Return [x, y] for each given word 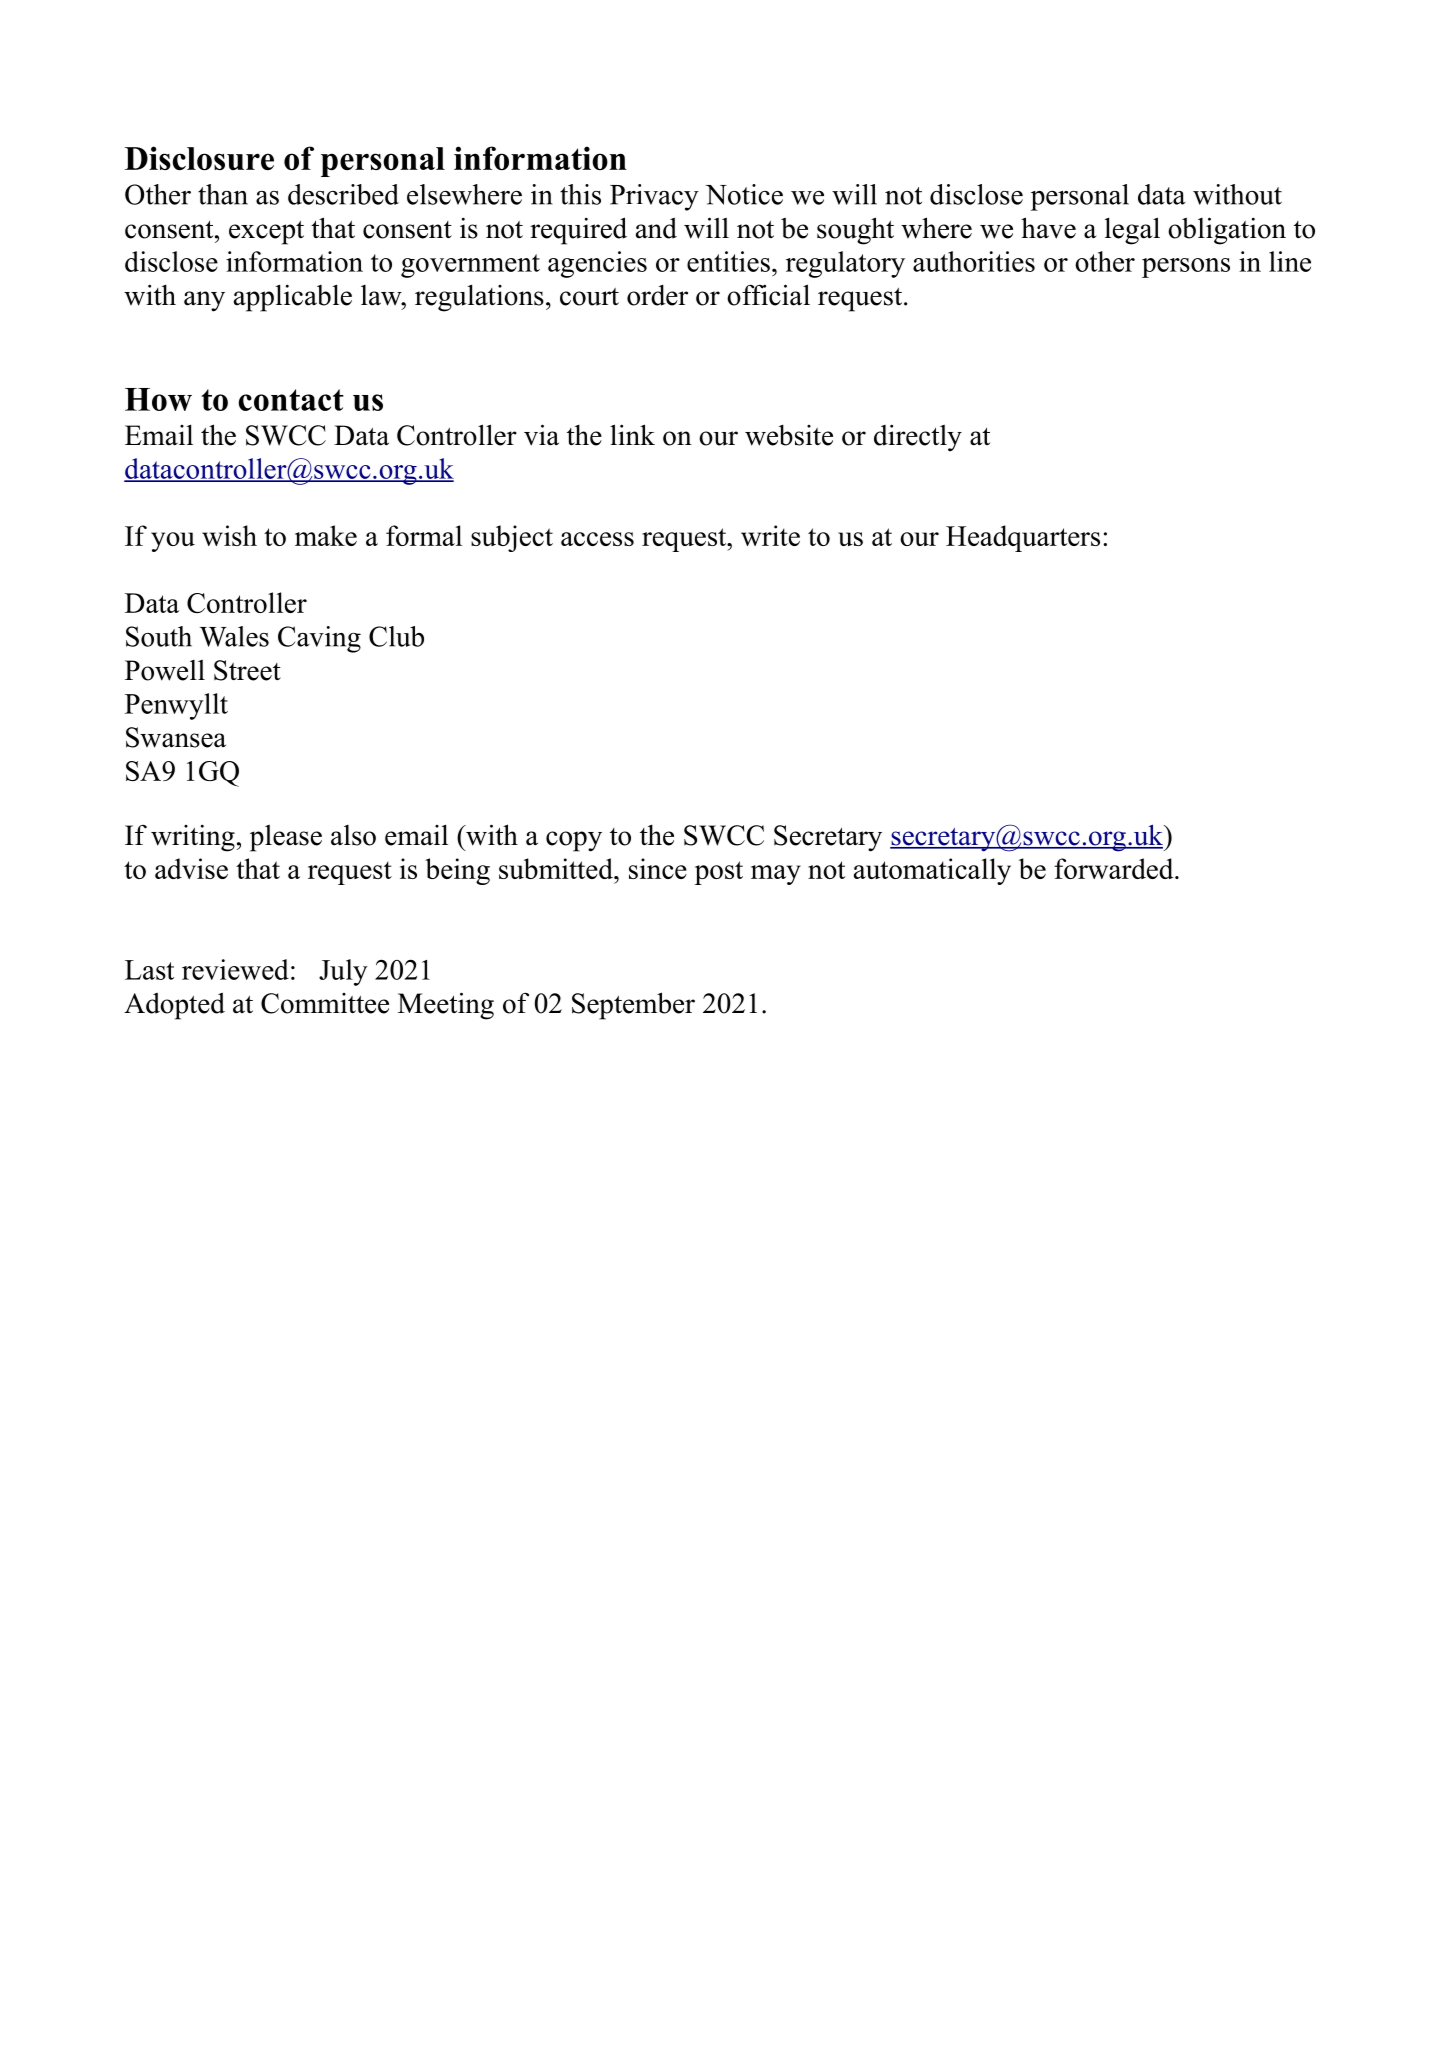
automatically [932, 871]
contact [291, 400]
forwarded [1115, 868]
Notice [744, 194]
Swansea [176, 737]
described [343, 194]
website [789, 435]
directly [918, 438]
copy [574, 841]
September [633, 1006]
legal [1132, 231]
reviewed [235, 969]
